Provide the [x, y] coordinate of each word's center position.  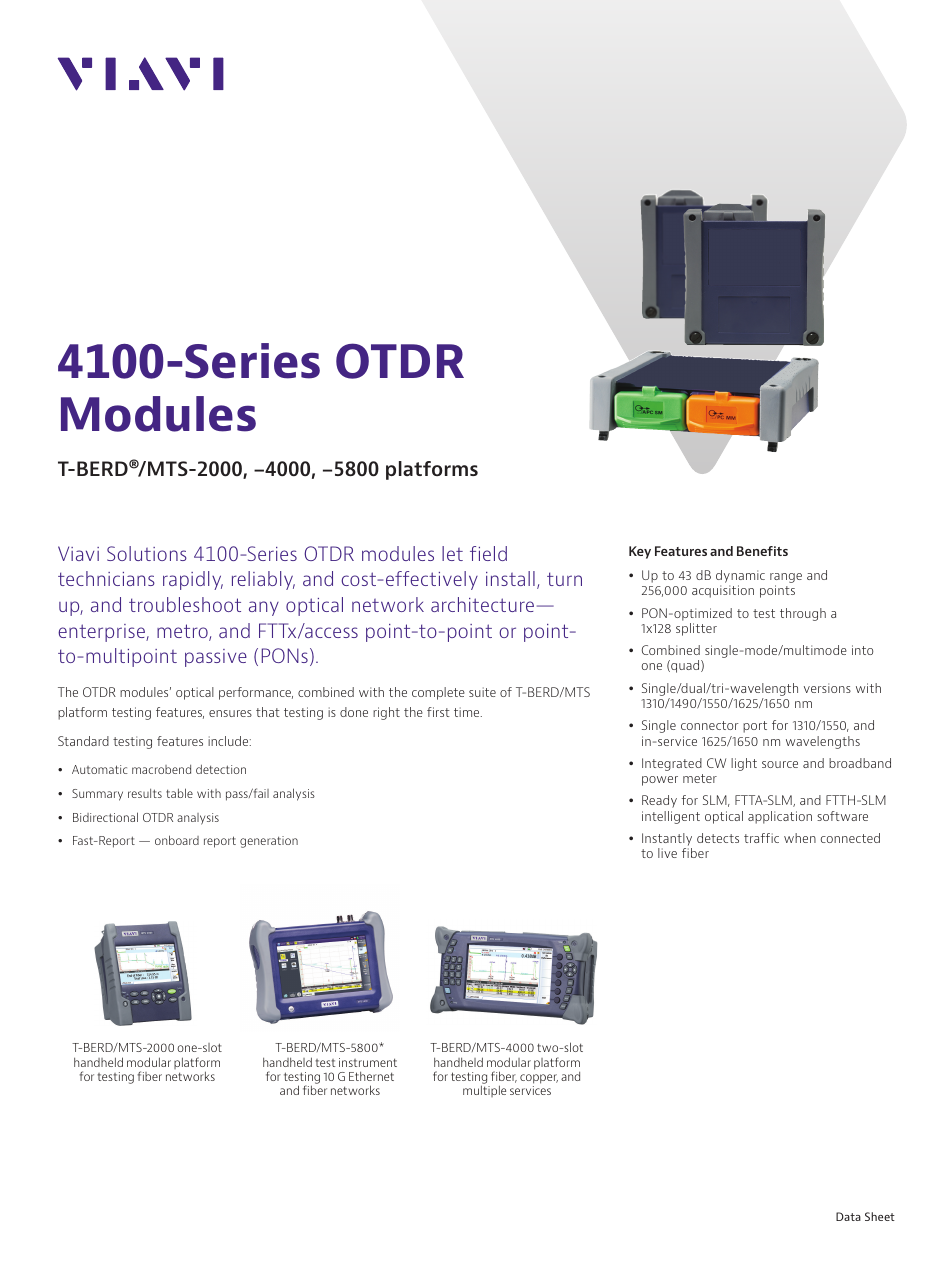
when [800, 838]
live [667, 853]
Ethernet [371, 1076]
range [786, 579]
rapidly [193, 580]
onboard [177, 840]
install [510, 578]
